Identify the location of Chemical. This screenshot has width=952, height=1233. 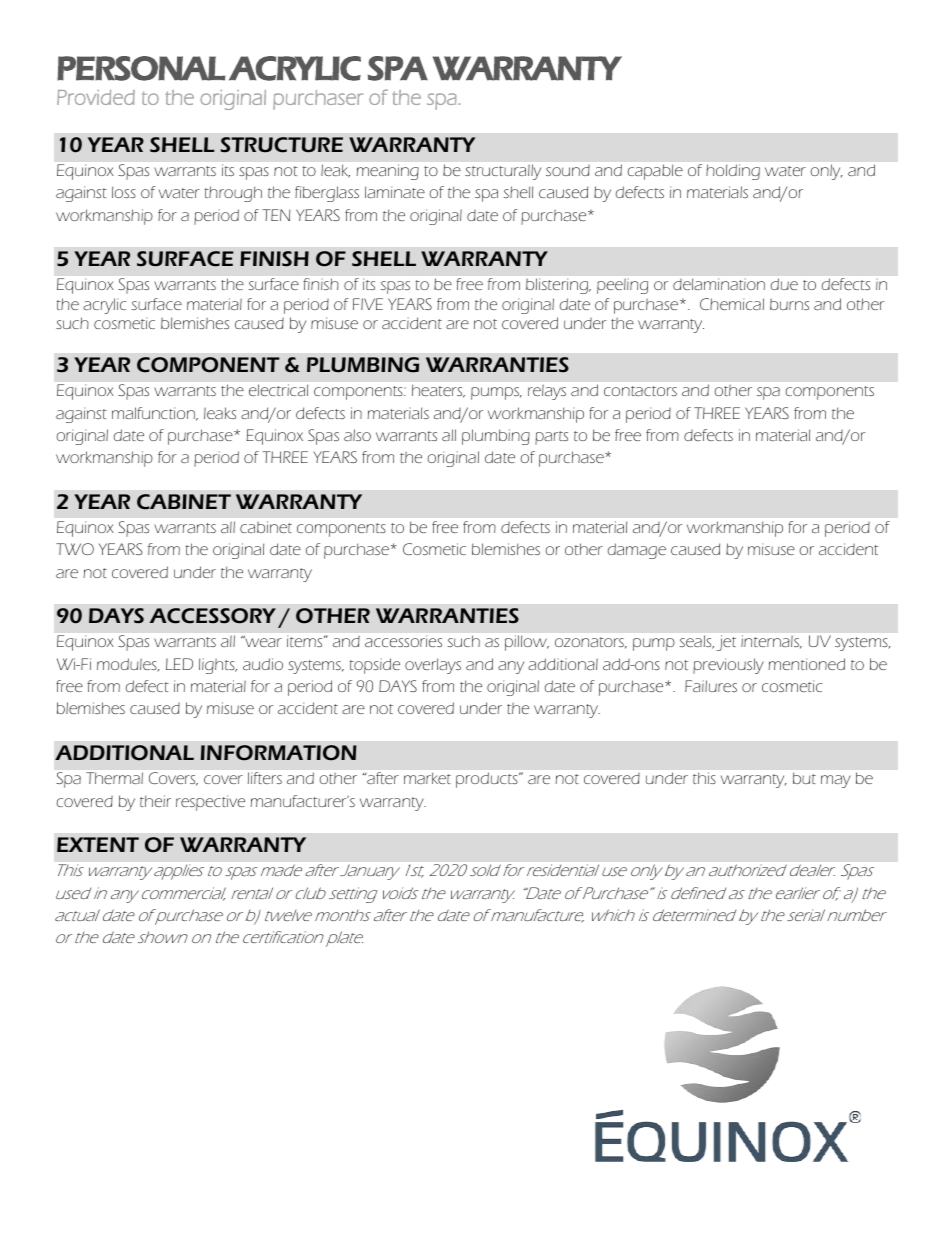
(732, 304).
